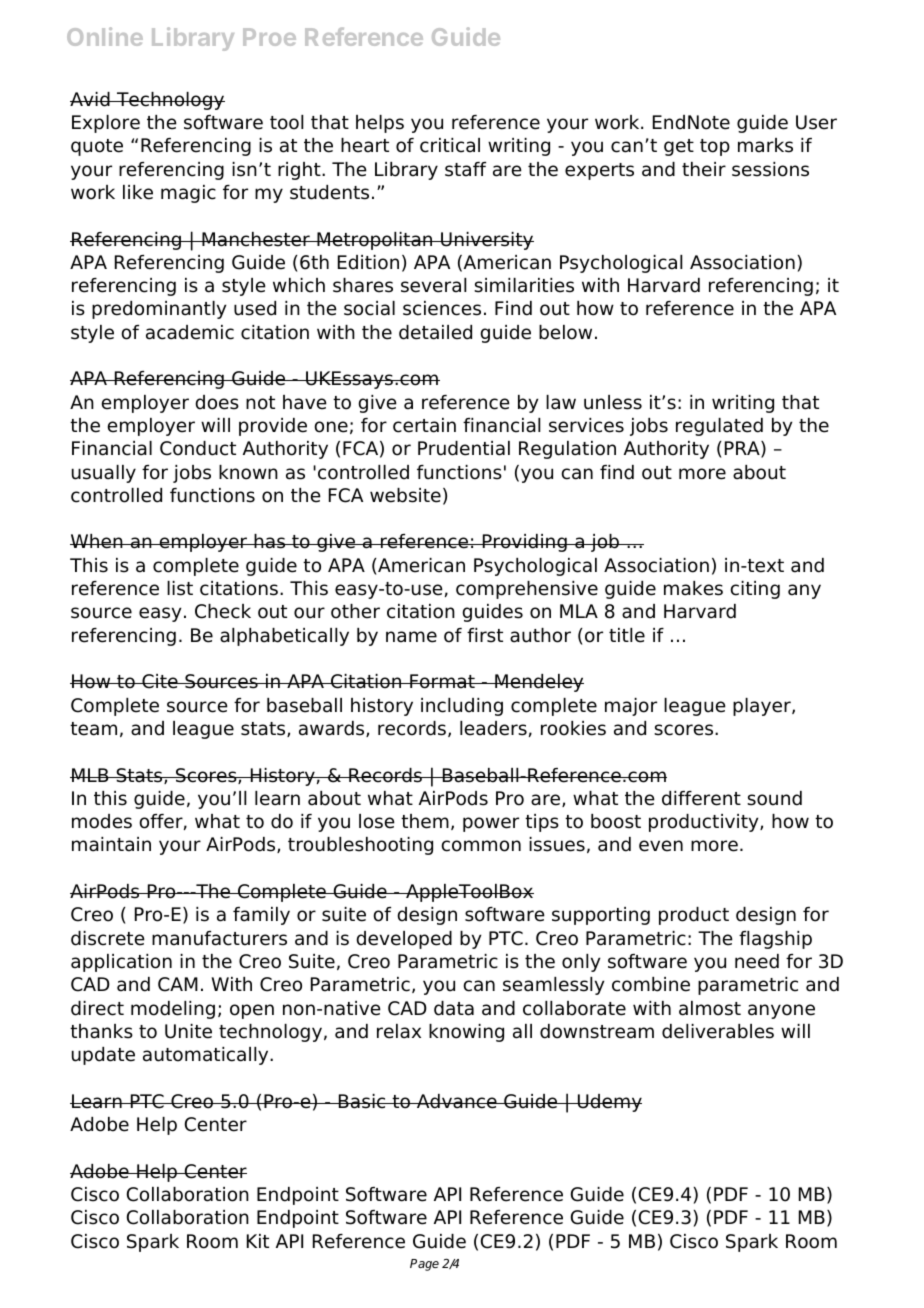  What do you see at coordinates (190, 332) in the page?
I see `academic` at bounding box center [190, 332].
